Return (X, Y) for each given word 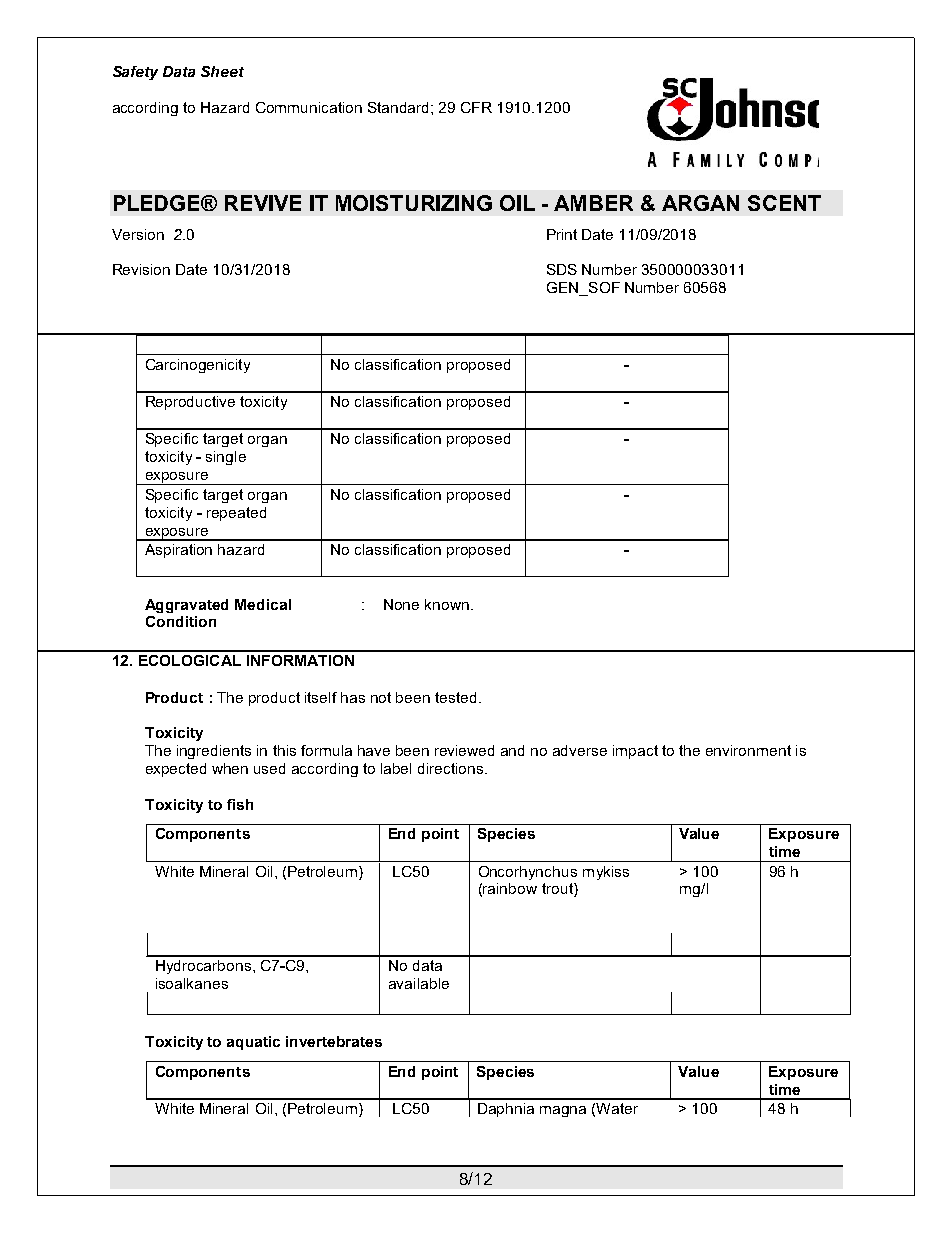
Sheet (222, 71)
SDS (562, 269)
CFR (476, 107)
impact (635, 752)
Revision (141, 269)
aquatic (253, 1043)
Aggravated (186, 606)
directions (452, 768)
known (447, 604)
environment (748, 750)
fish (240, 804)
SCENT (784, 203)
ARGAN (700, 203)
